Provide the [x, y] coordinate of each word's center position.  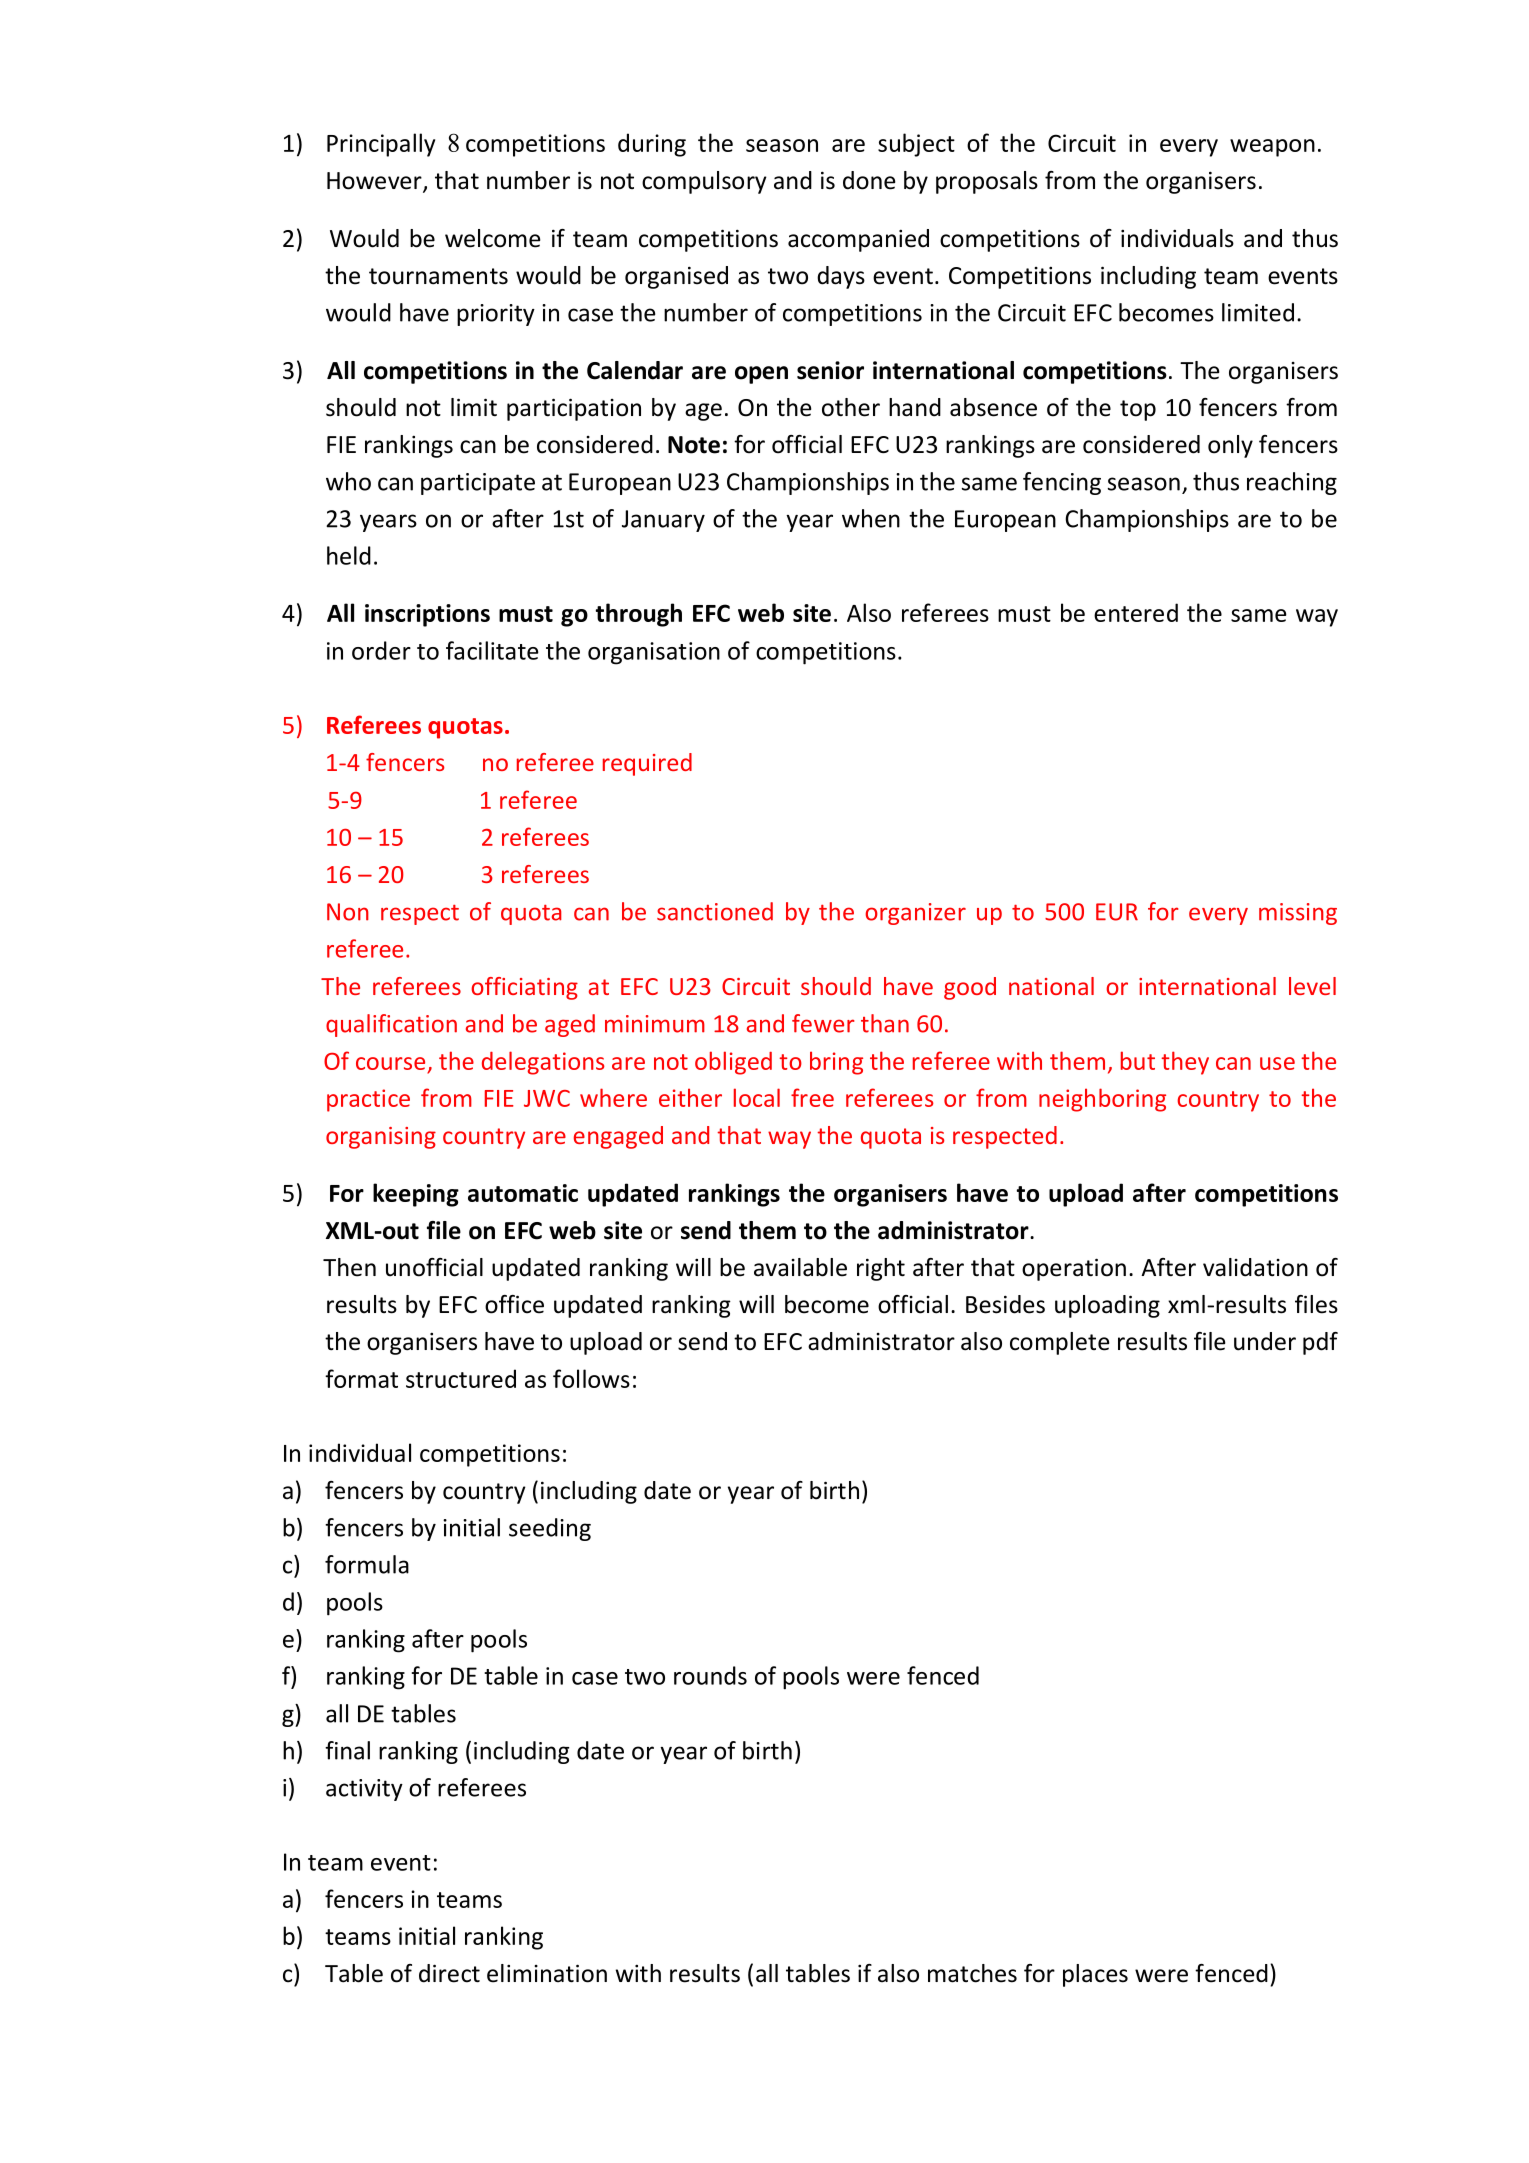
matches [972, 1973]
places [1095, 1975]
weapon [1272, 148]
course [392, 1065]
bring [836, 1063]
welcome [492, 238]
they [1185, 1063]
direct [449, 1973]
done [869, 180]
